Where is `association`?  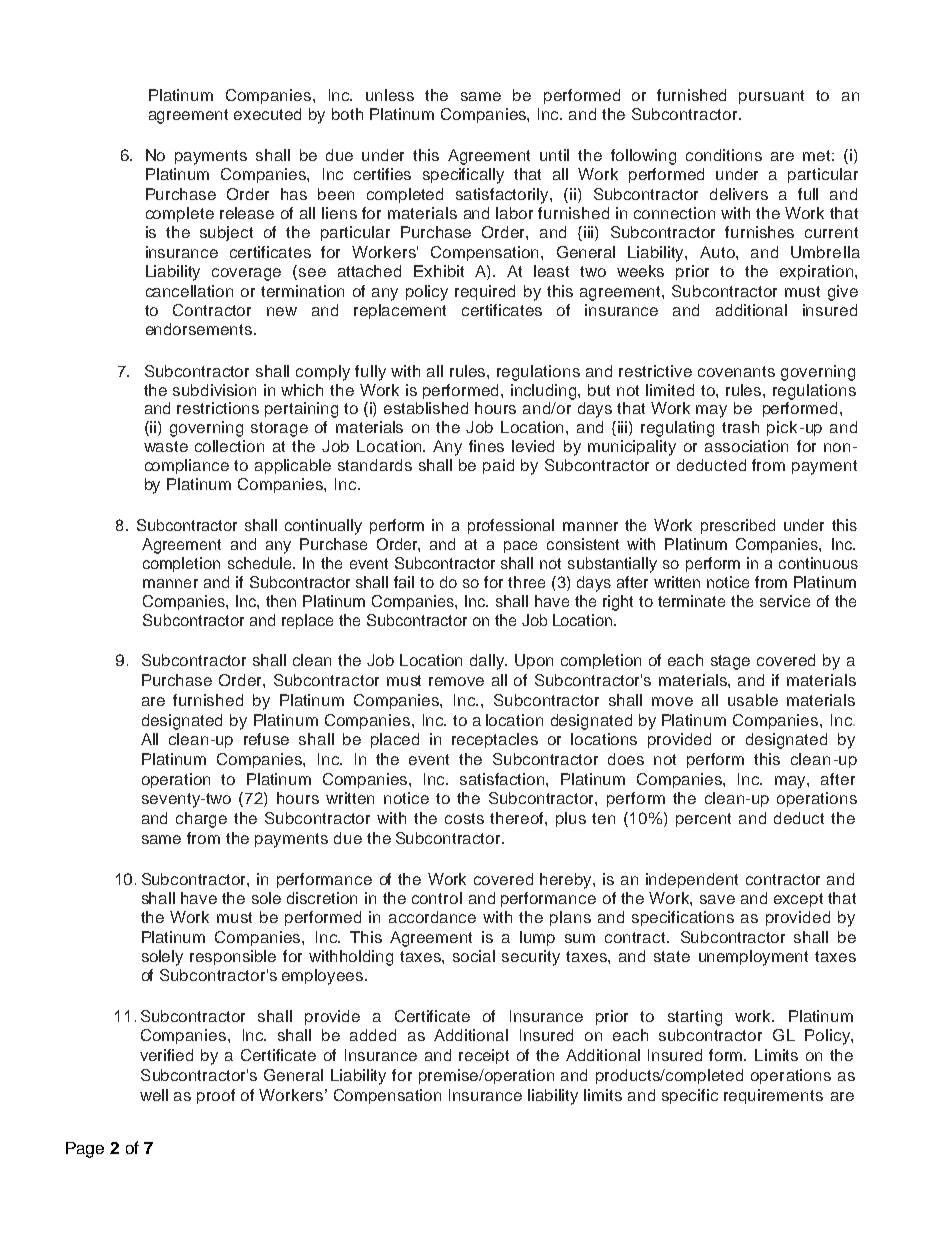
association is located at coordinates (746, 446).
